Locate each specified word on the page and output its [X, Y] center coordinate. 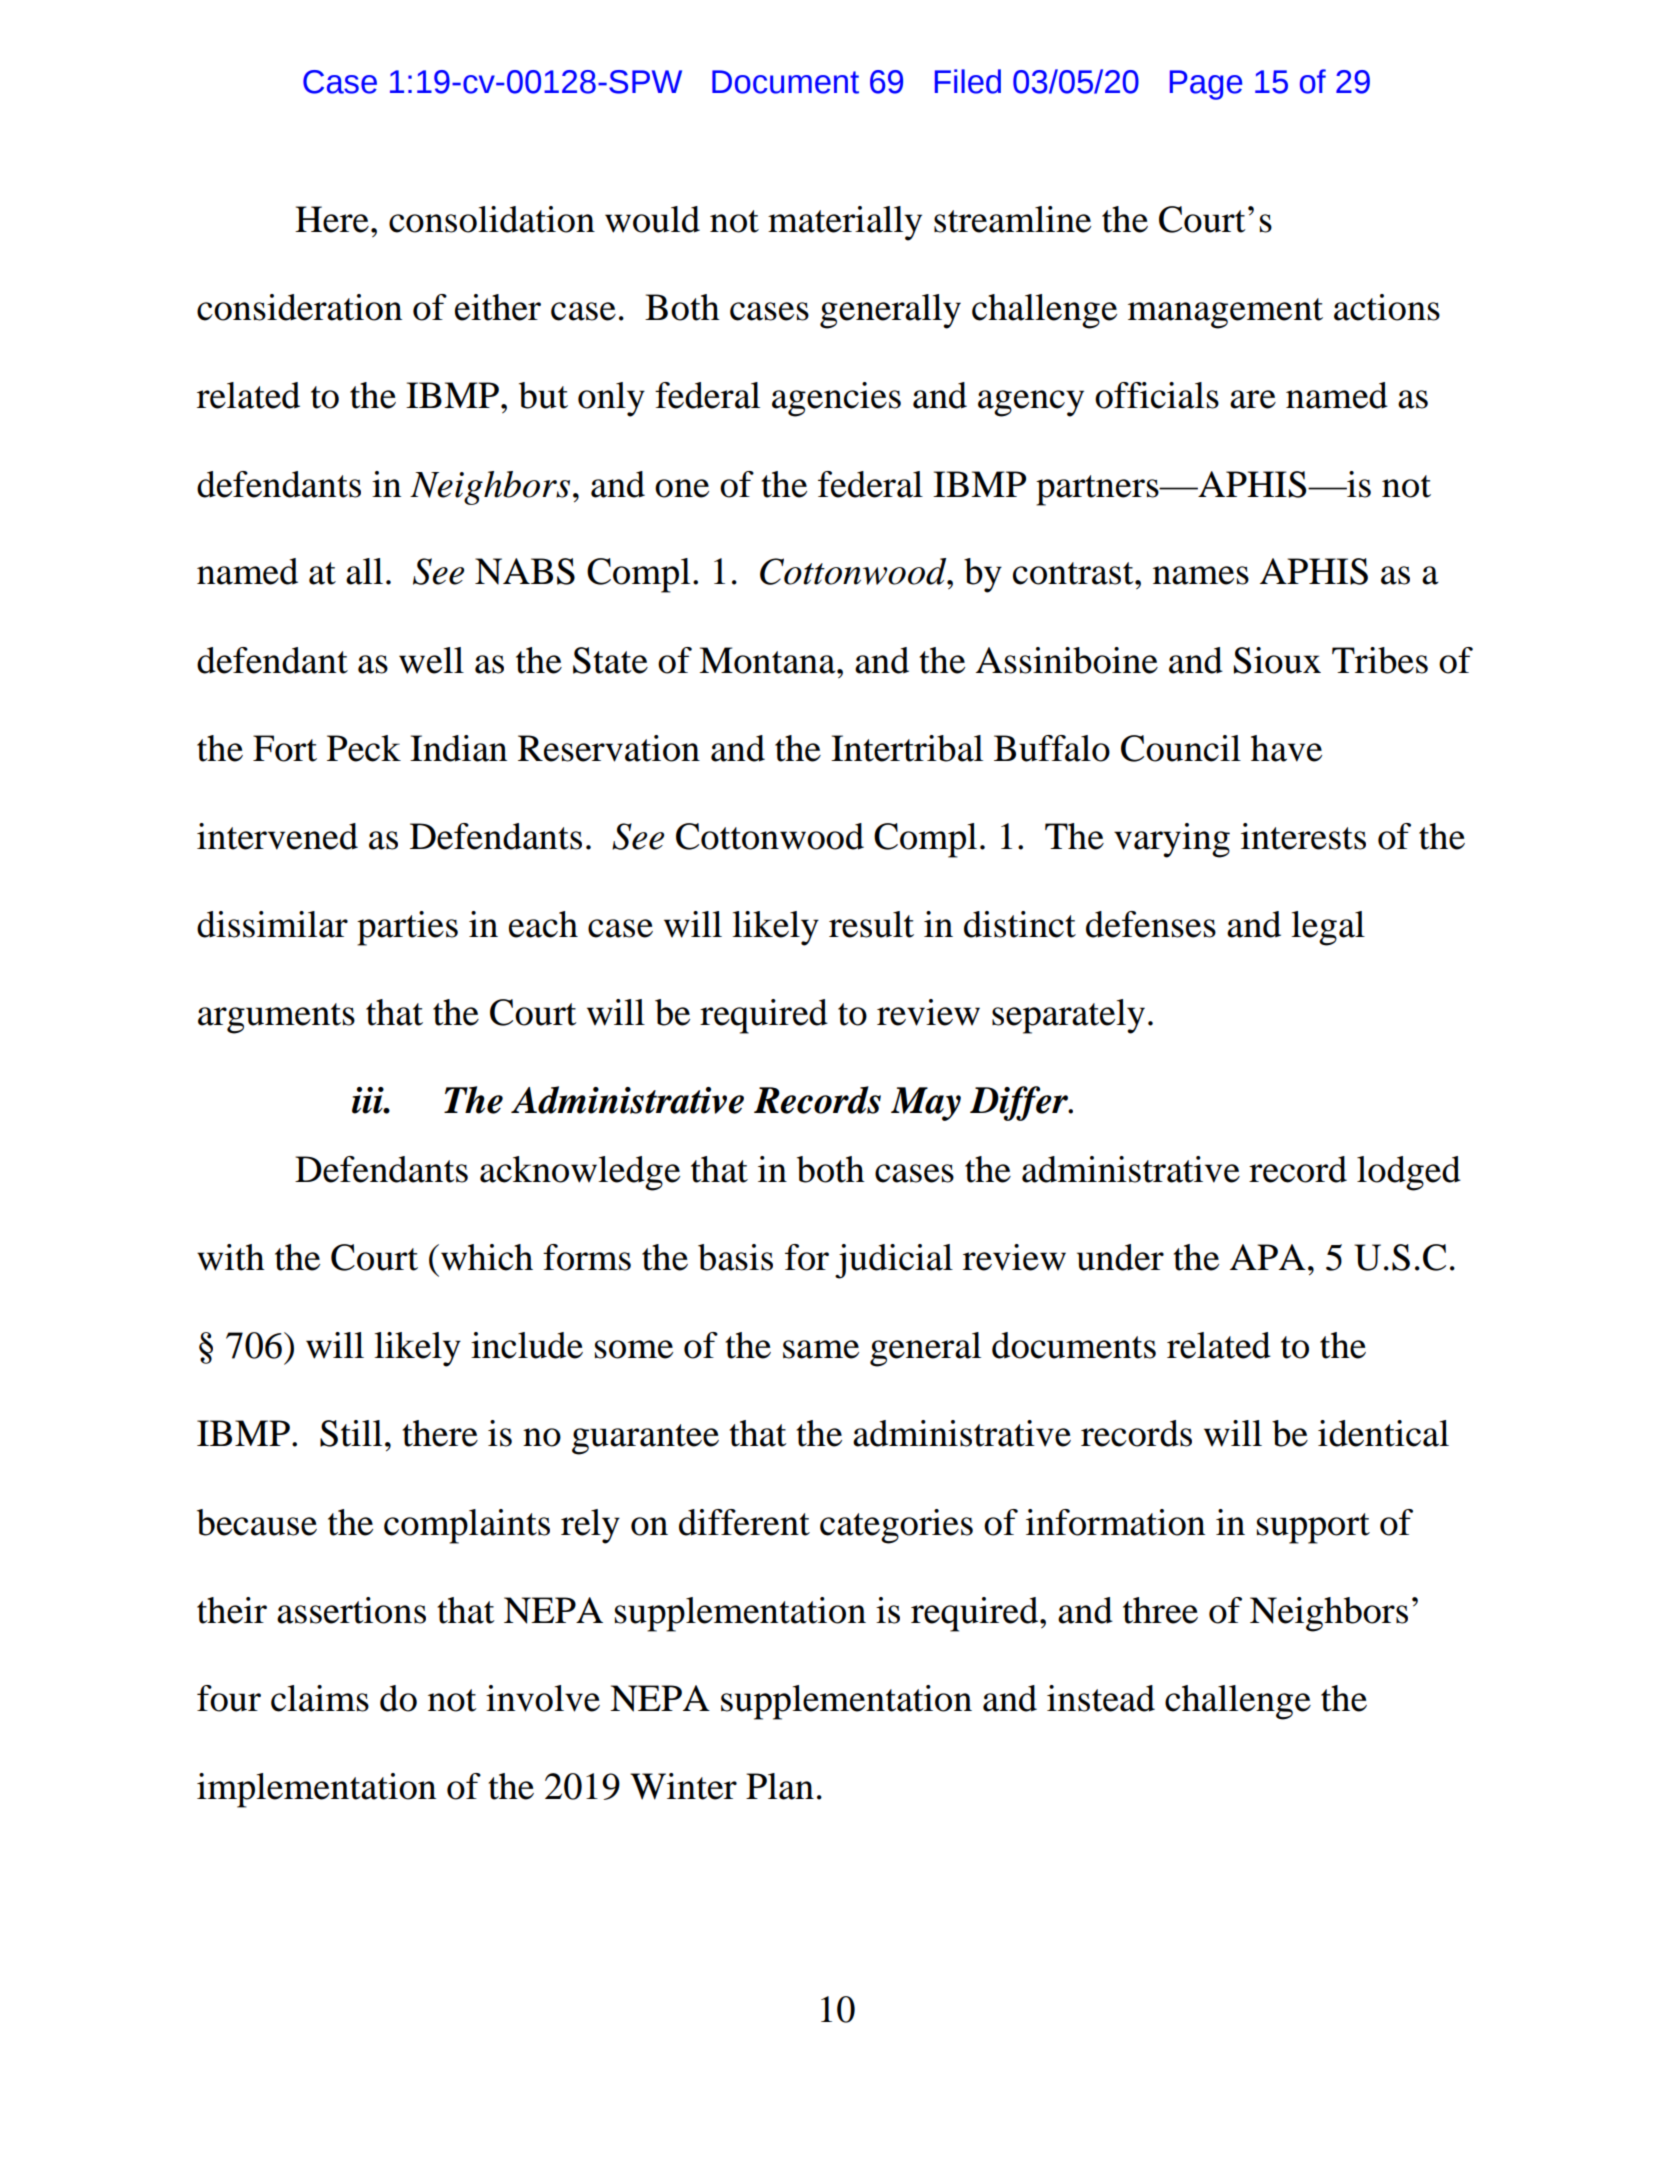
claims [320, 1698]
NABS [525, 571]
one [682, 488]
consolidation [492, 219]
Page [1206, 85]
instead [1101, 1698]
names [1201, 575]
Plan [780, 1786]
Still [351, 1433]
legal [1328, 928]
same [821, 1349]
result [871, 924]
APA [1268, 1257]
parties [407, 928]
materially [845, 223]
